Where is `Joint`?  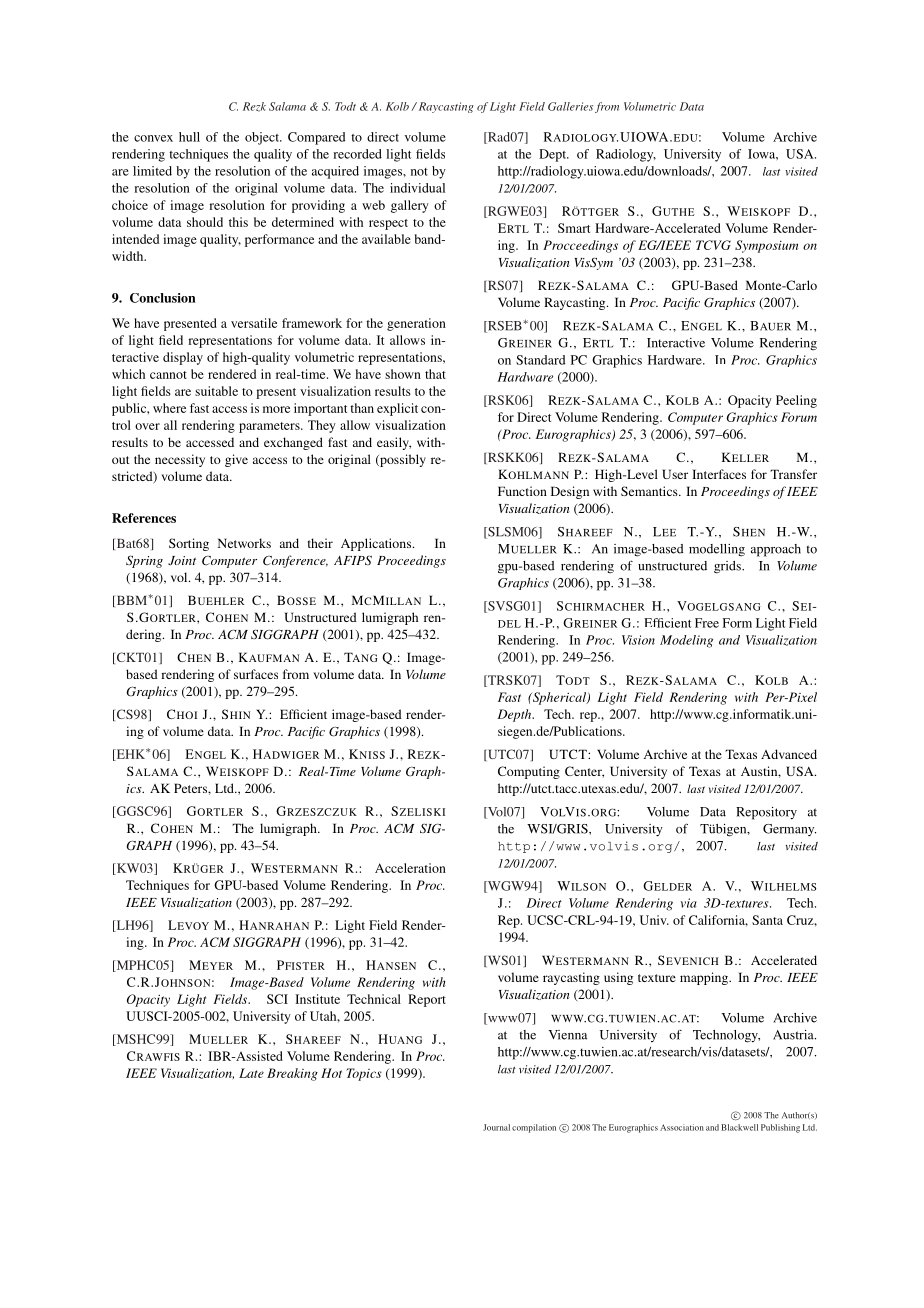 Joint is located at coordinates (182, 560).
